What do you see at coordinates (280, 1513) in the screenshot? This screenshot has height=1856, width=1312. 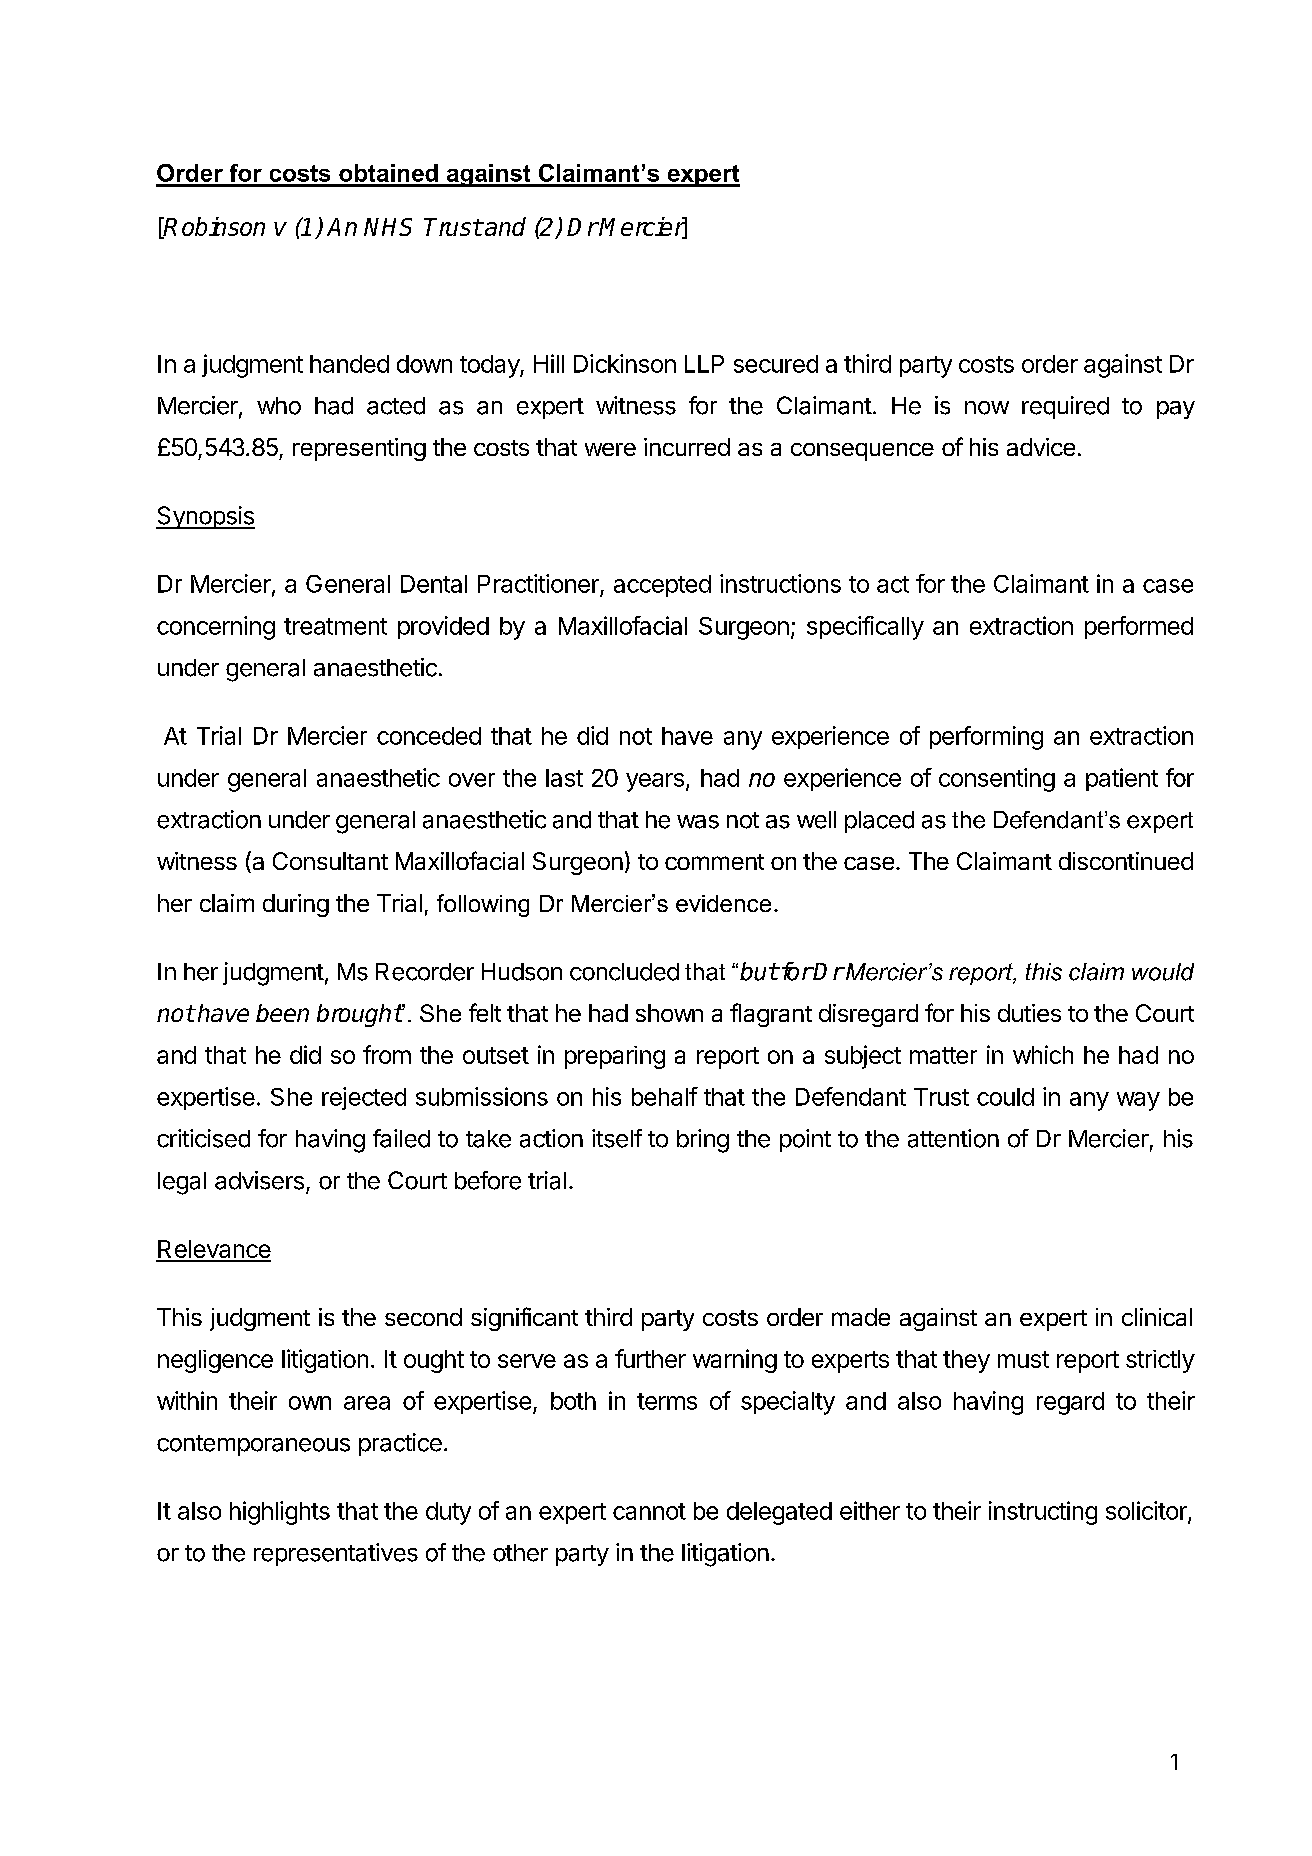 I see `highlights` at bounding box center [280, 1513].
